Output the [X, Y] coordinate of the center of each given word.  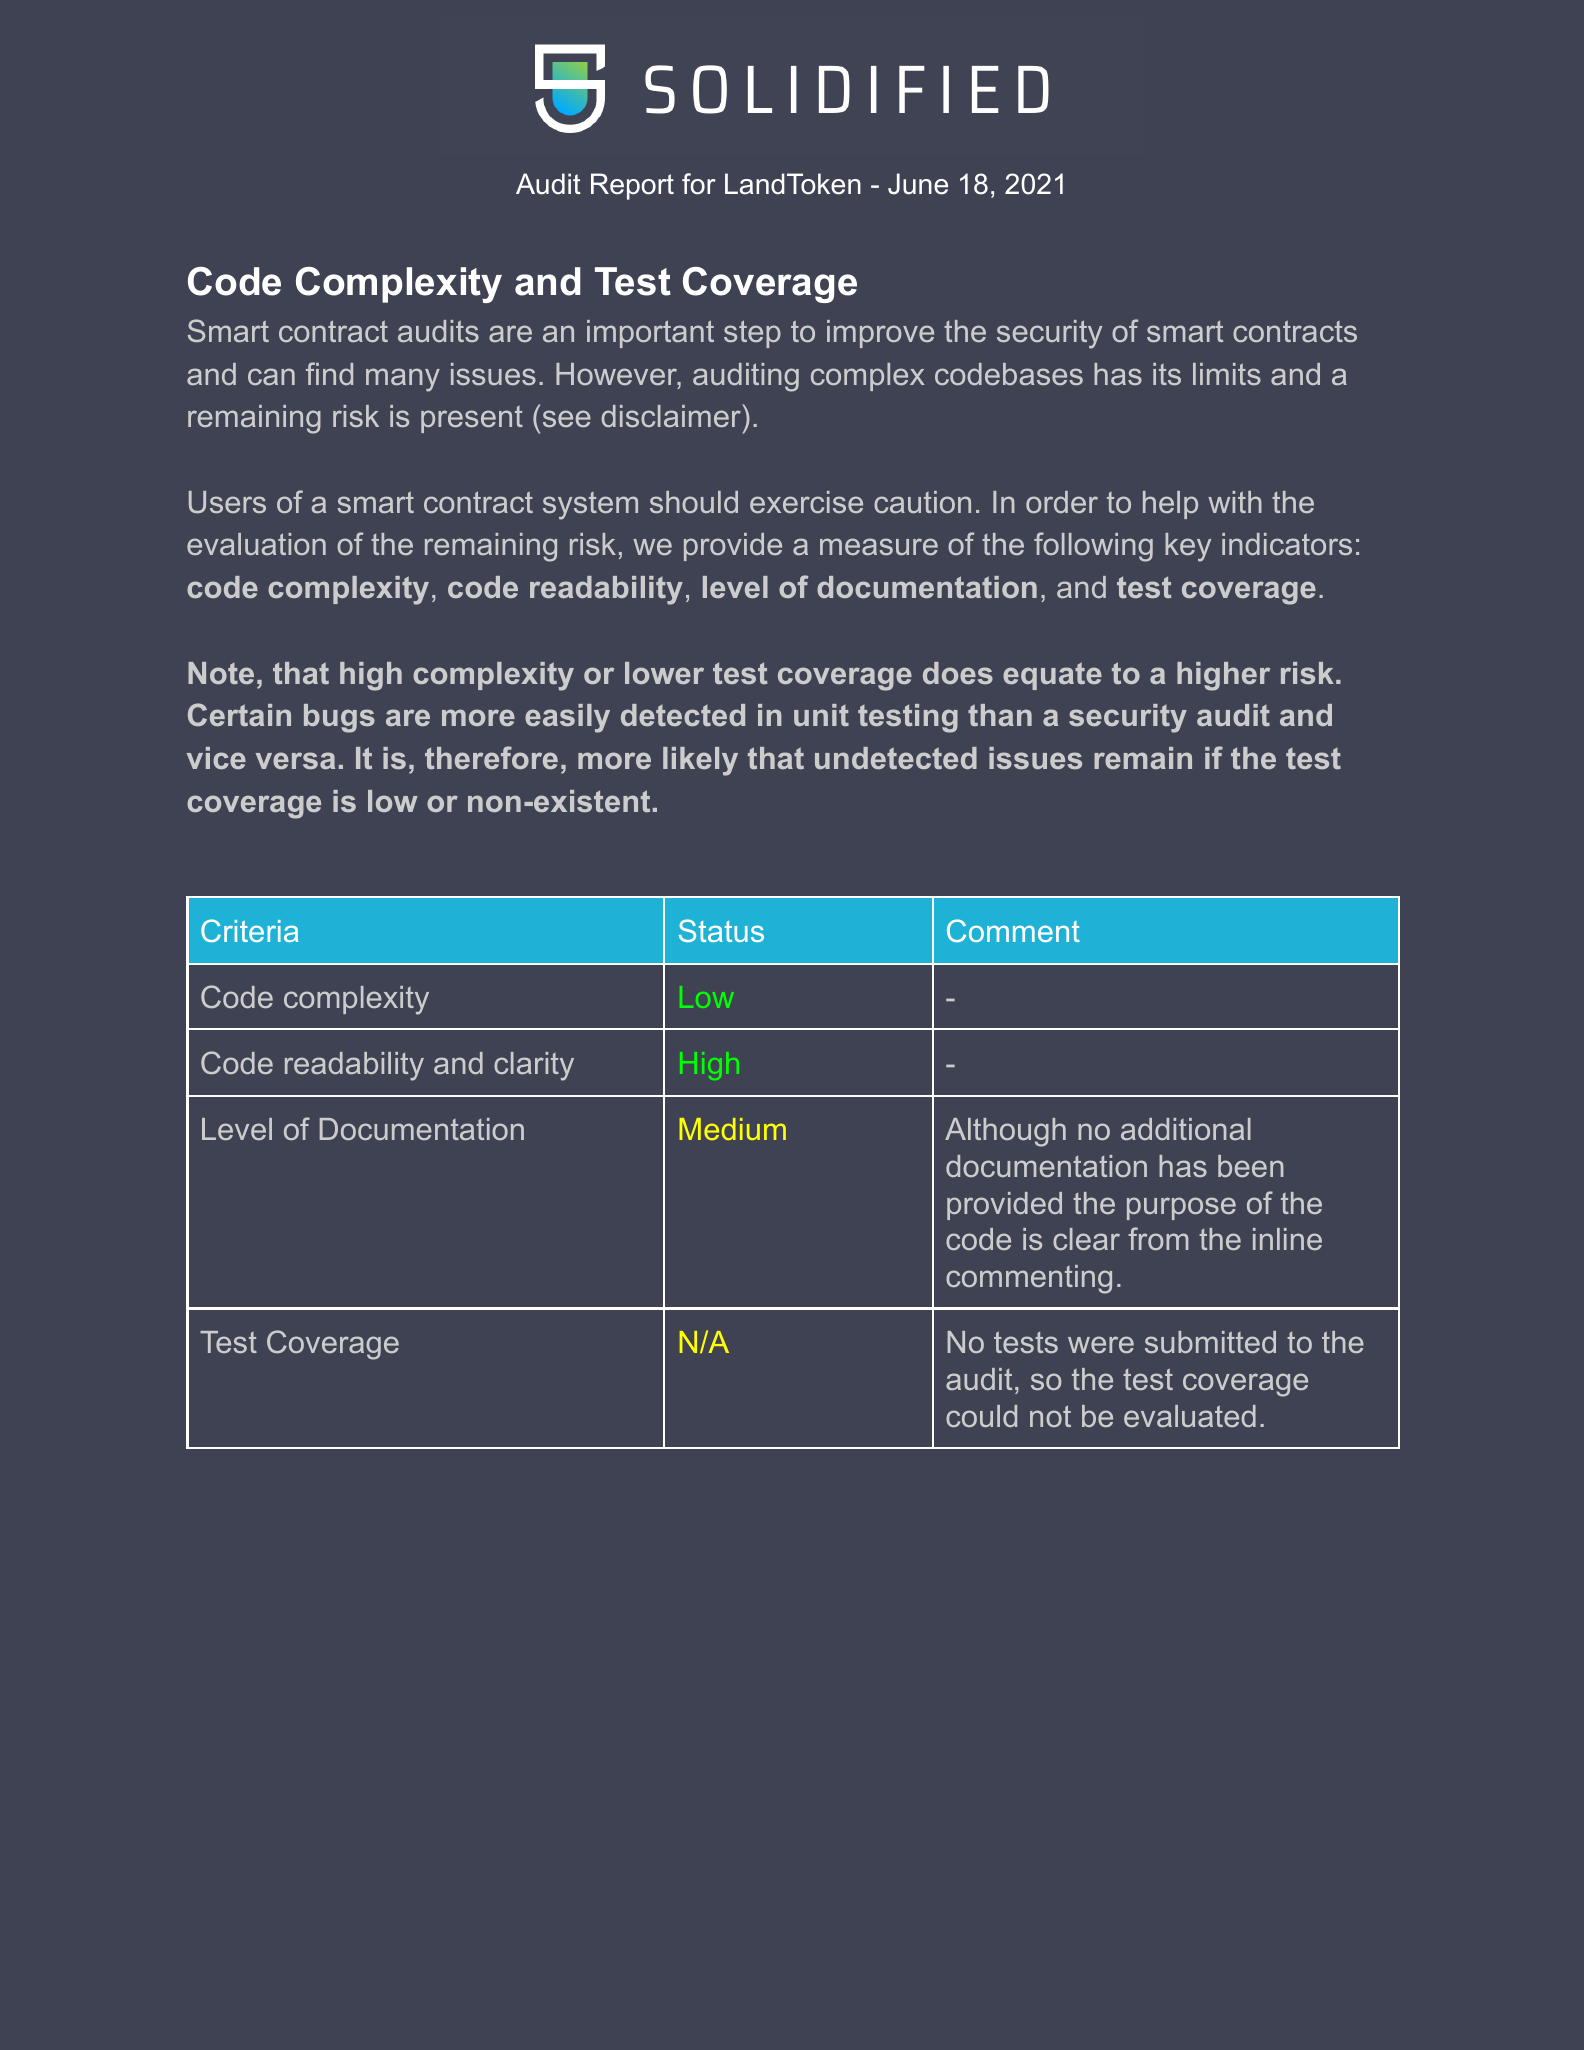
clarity [534, 1066]
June [918, 184]
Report [632, 186]
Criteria [250, 930]
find [329, 373]
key [1188, 547]
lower [664, 673]
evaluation [256, 544]
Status [721, 930]
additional [1186, 1129]
